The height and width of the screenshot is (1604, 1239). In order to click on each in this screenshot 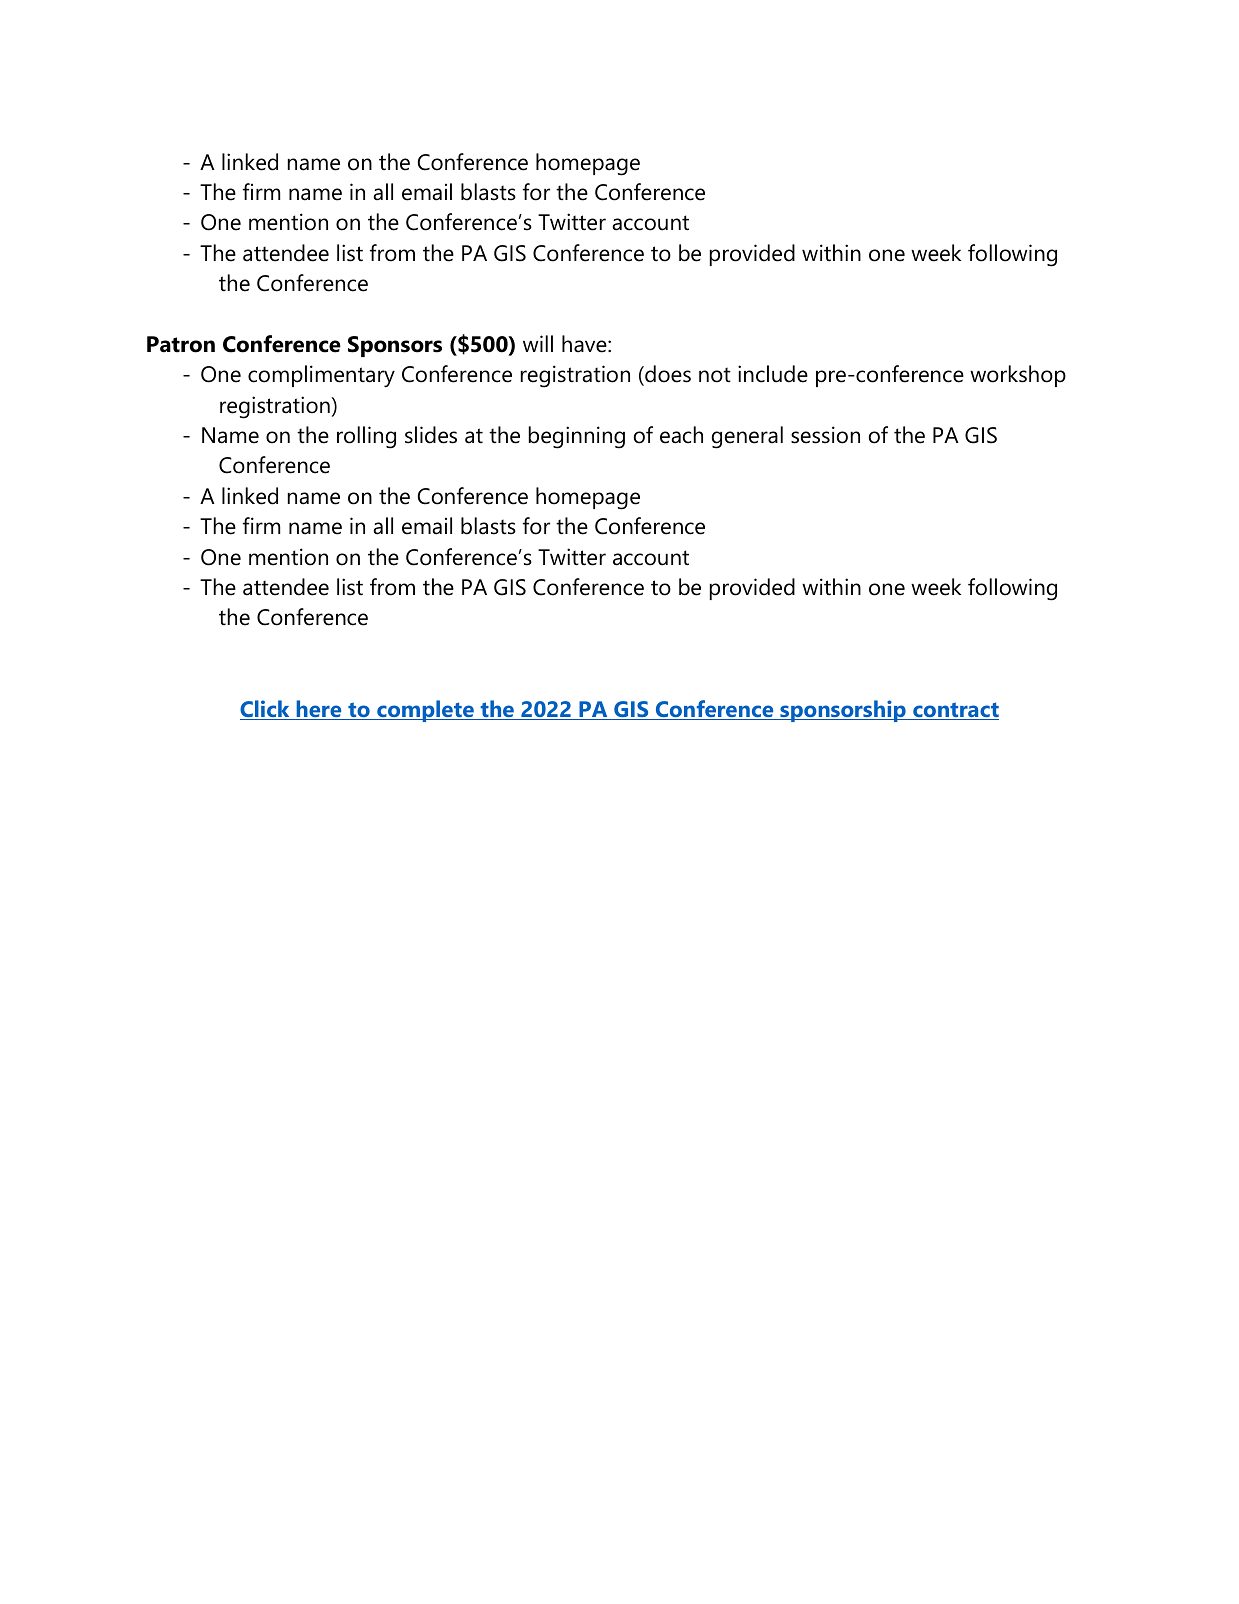, I will do `click(681, 435)`.
